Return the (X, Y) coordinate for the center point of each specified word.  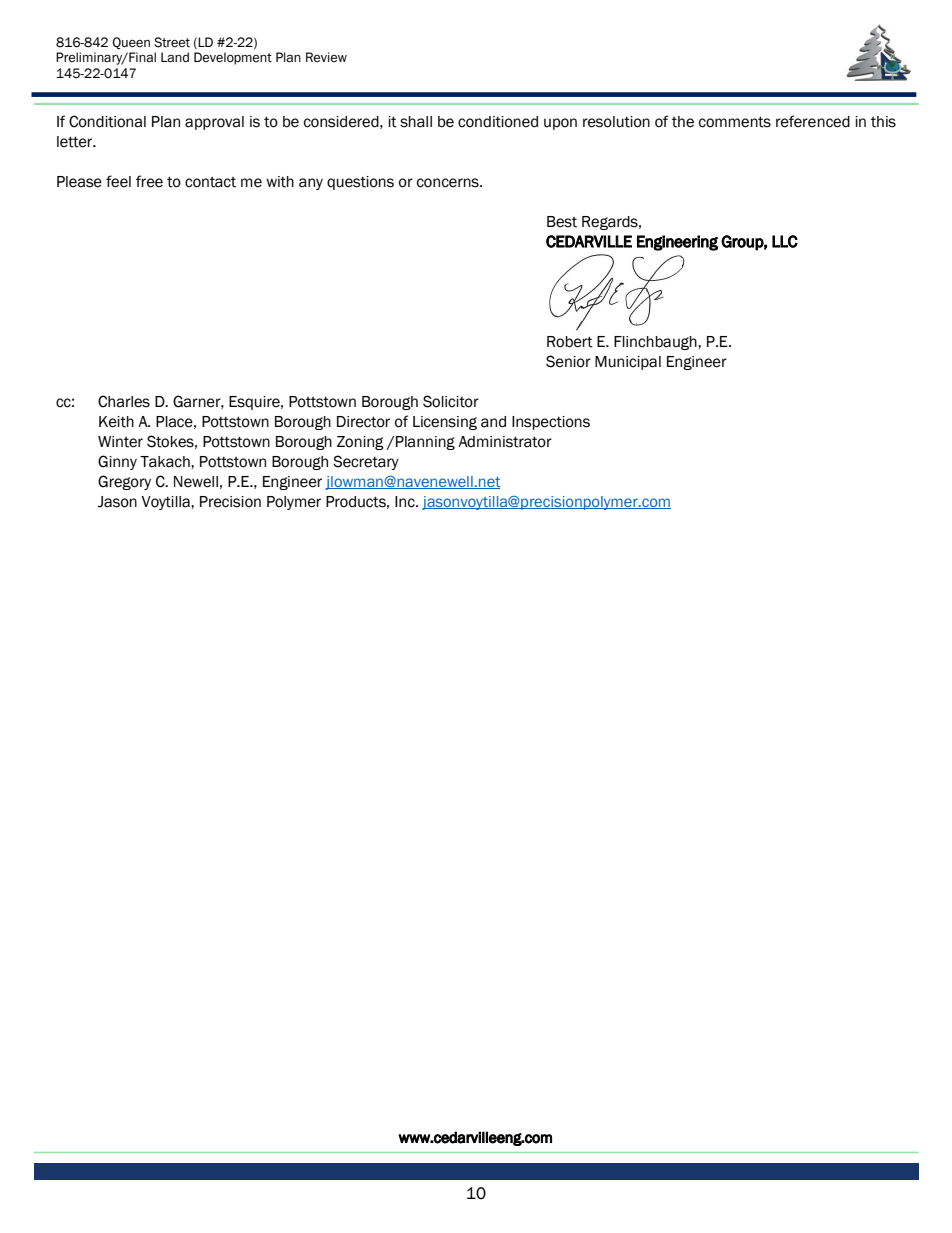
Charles (124, 401)
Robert (570, 342)
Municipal (628, 363)
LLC (785, 241)
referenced (813, 121)
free (149, 181)
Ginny (117, 462)
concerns (449, 183)
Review (326, 57)
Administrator (505, 442)
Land (175, 57)
